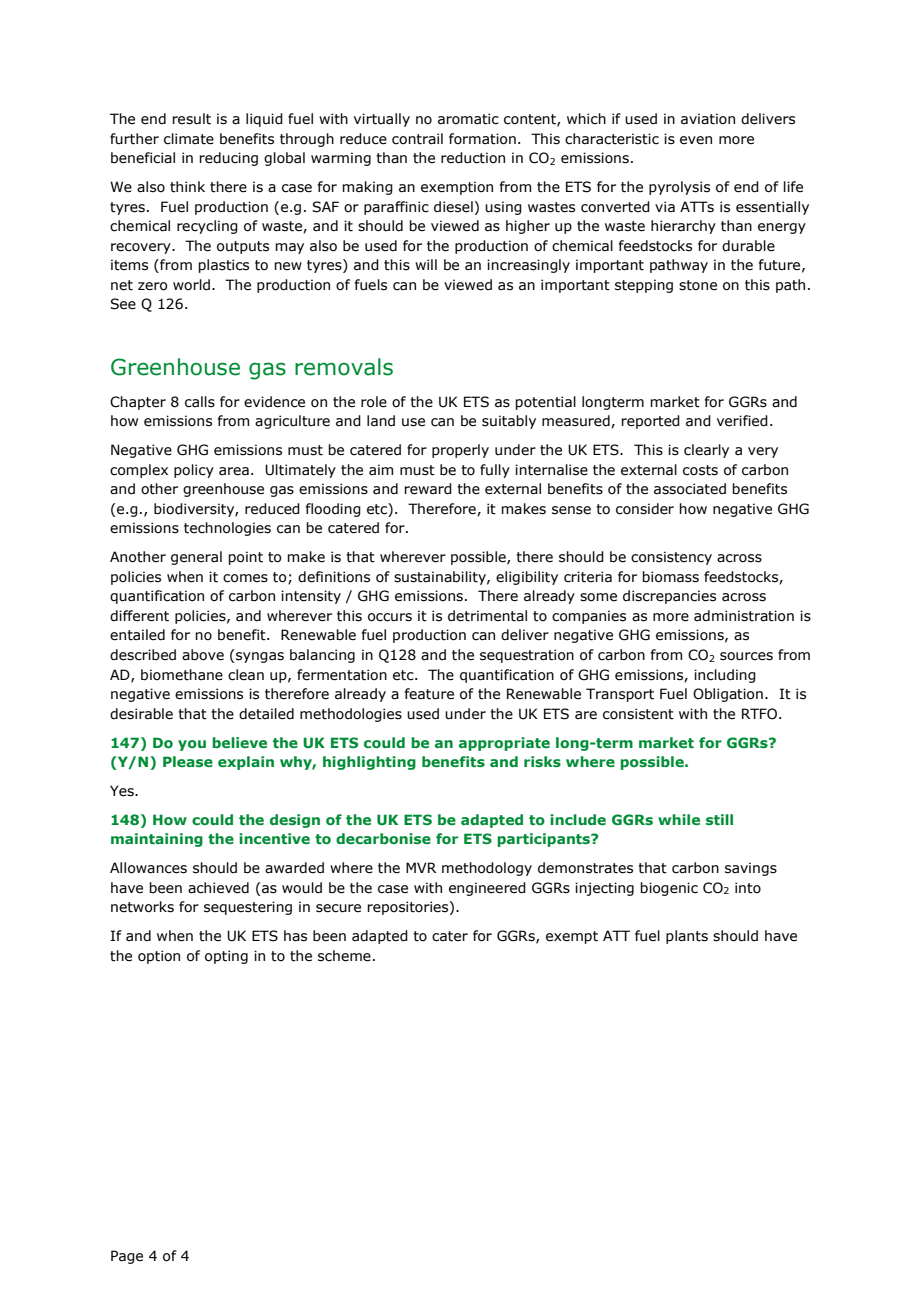 The image size is (924, 1308). I want to click on even, so click(696, 140).
